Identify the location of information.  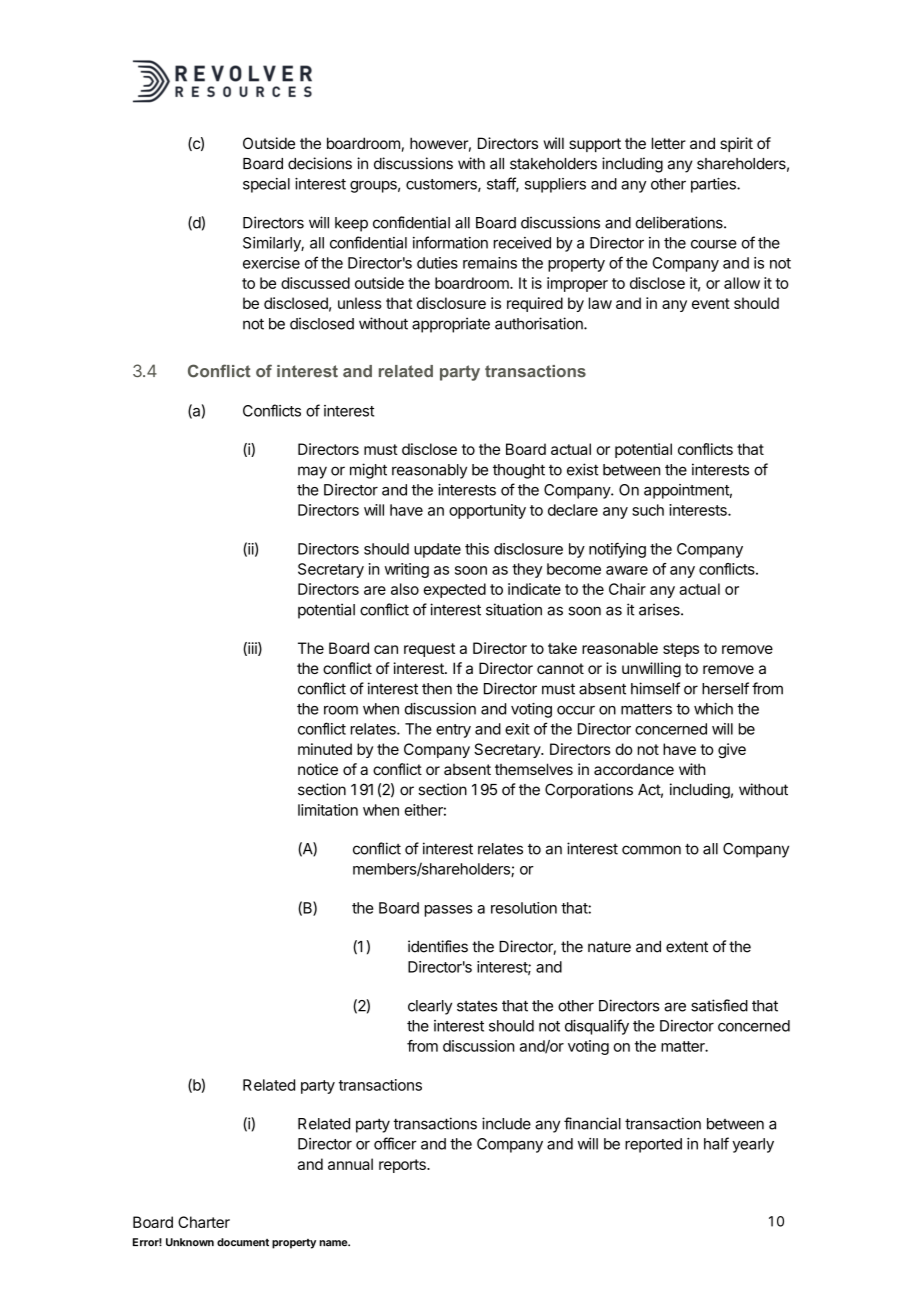
(450, 242).
